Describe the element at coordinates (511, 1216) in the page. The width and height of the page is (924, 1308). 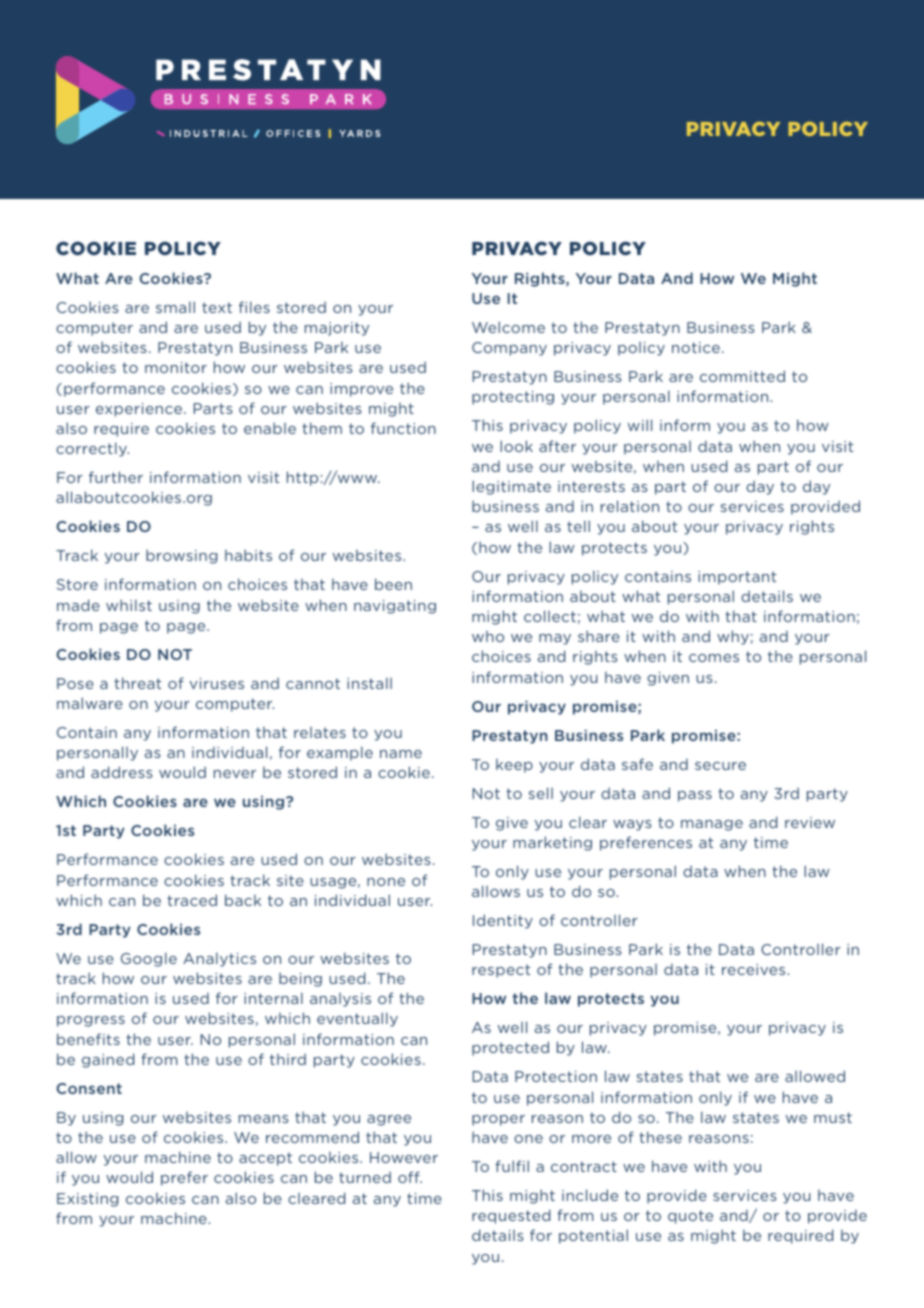
I see `requested` at that location.
